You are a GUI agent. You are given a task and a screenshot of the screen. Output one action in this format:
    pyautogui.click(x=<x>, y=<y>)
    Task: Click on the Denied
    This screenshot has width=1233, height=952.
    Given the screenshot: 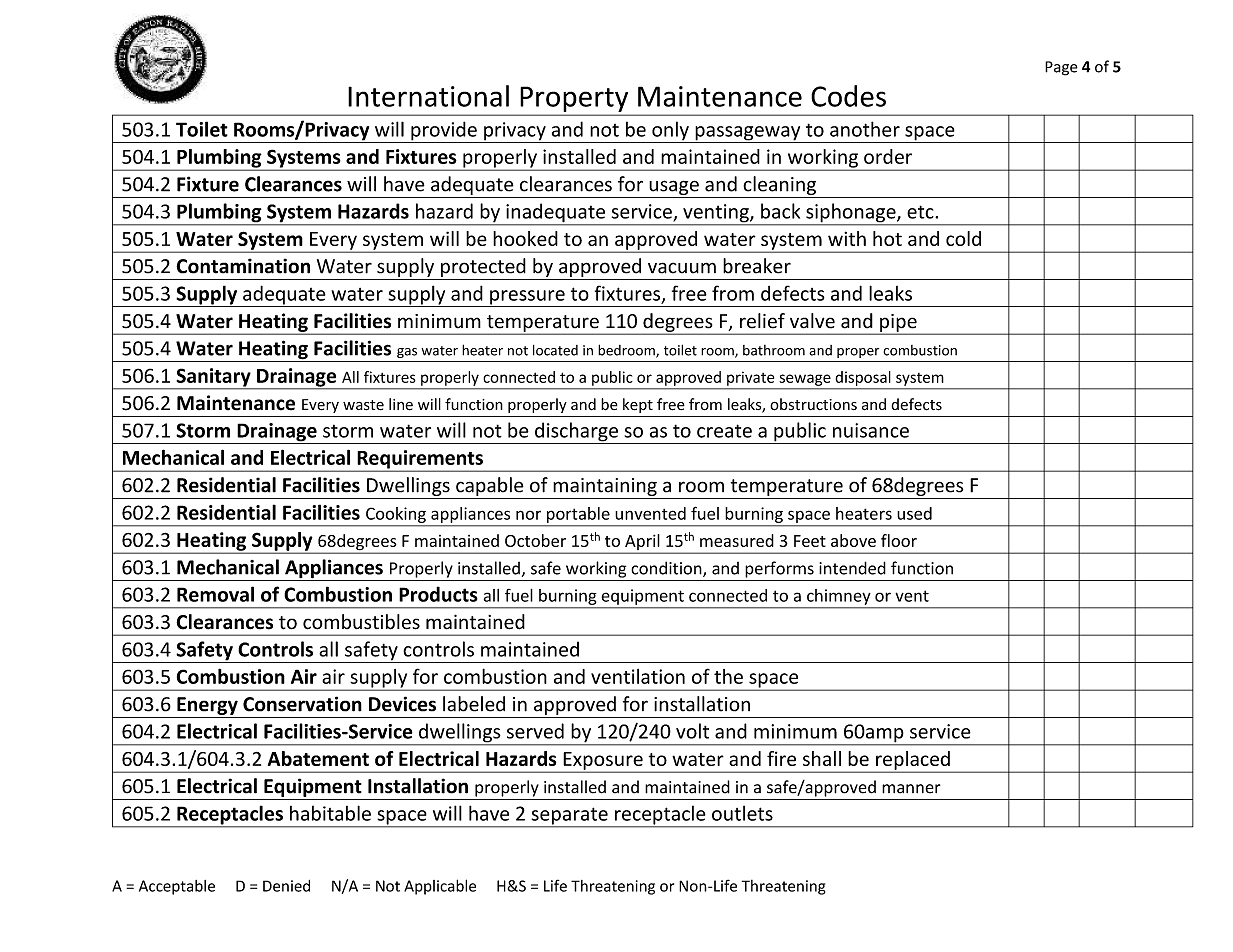 What is the action you would take?
    pyautogui.click(x=286, y=886)
